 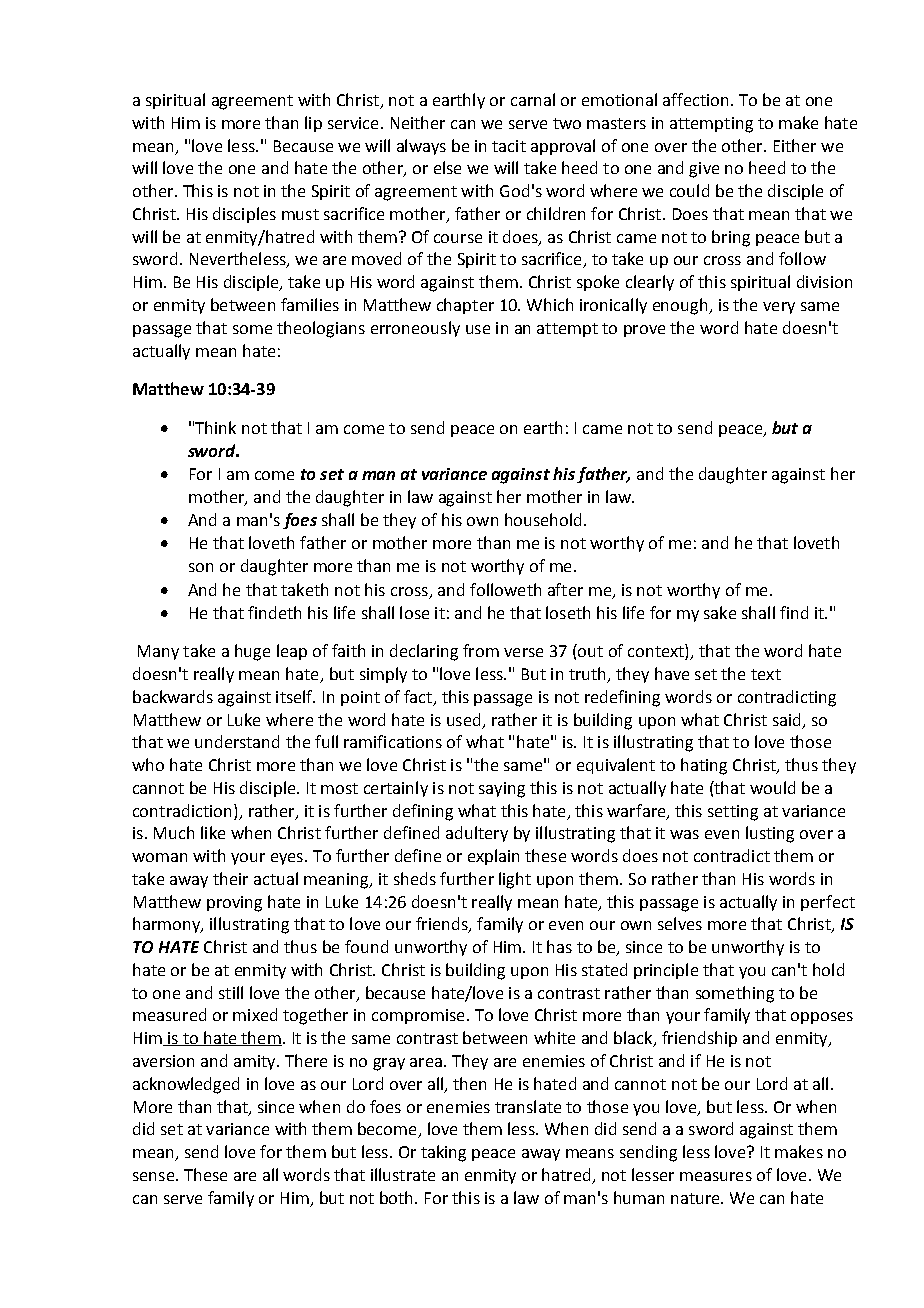 I want to click on sake, so click(x=720, y=612).
